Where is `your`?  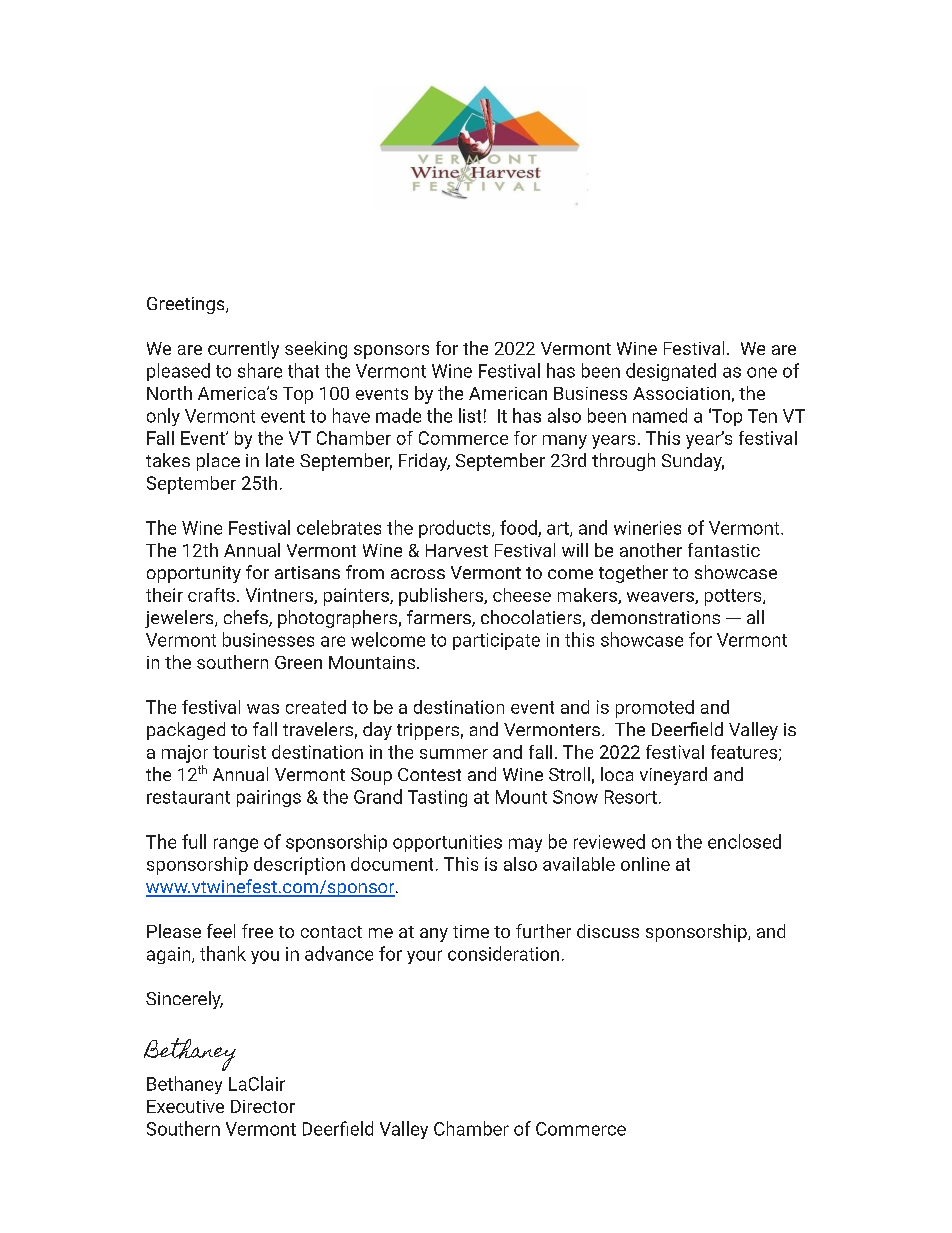
your is located at coordinates (424, 957).
